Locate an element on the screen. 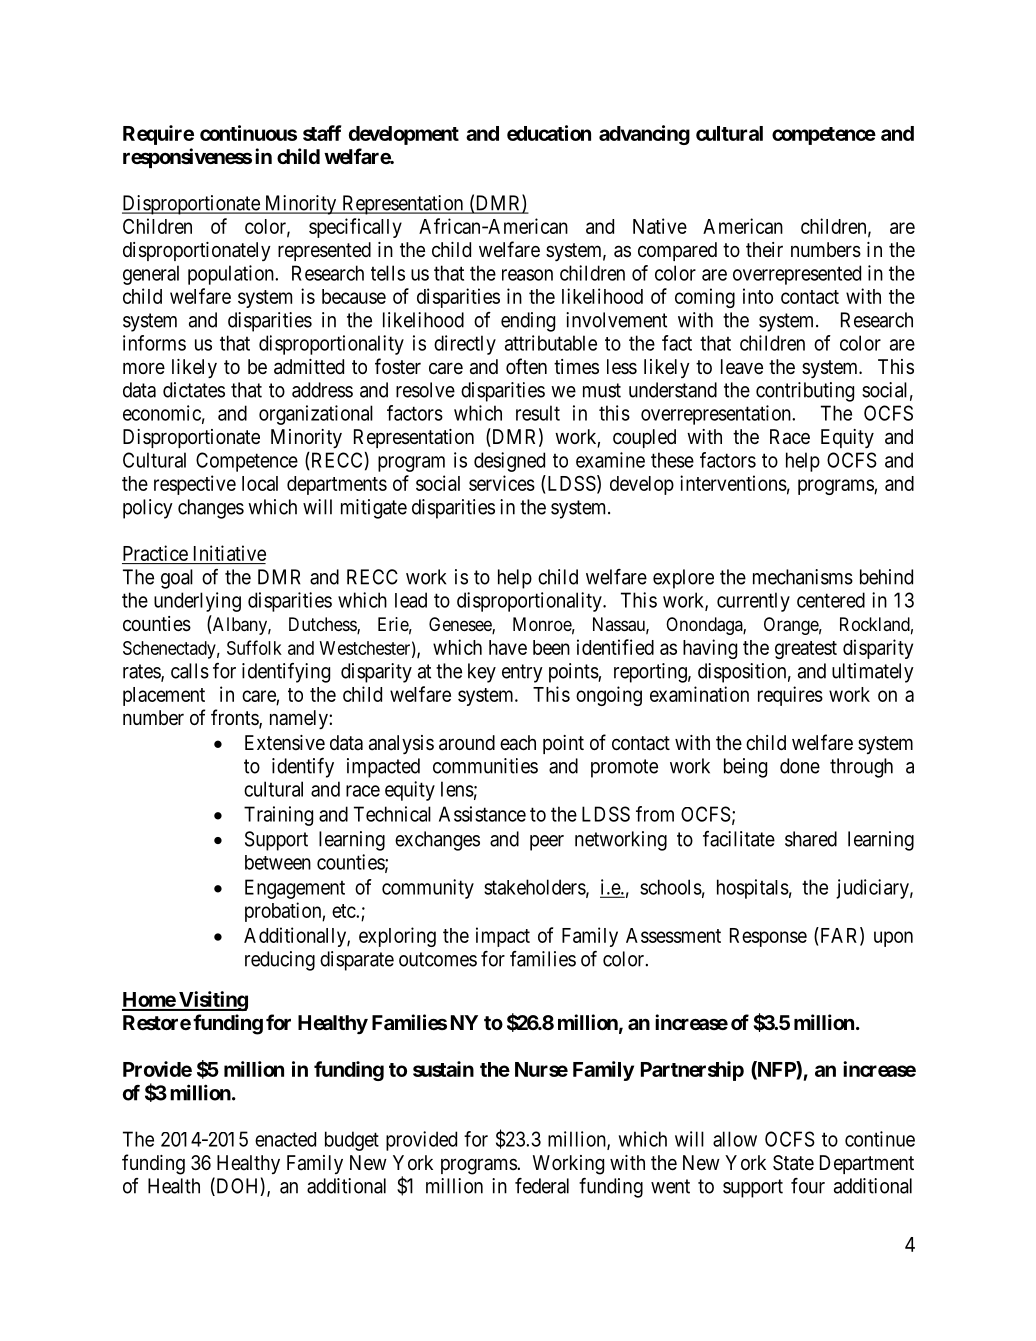 The height and width of the screenshot is (1341, 1036). contributing is located at coordinates (805, 392).
